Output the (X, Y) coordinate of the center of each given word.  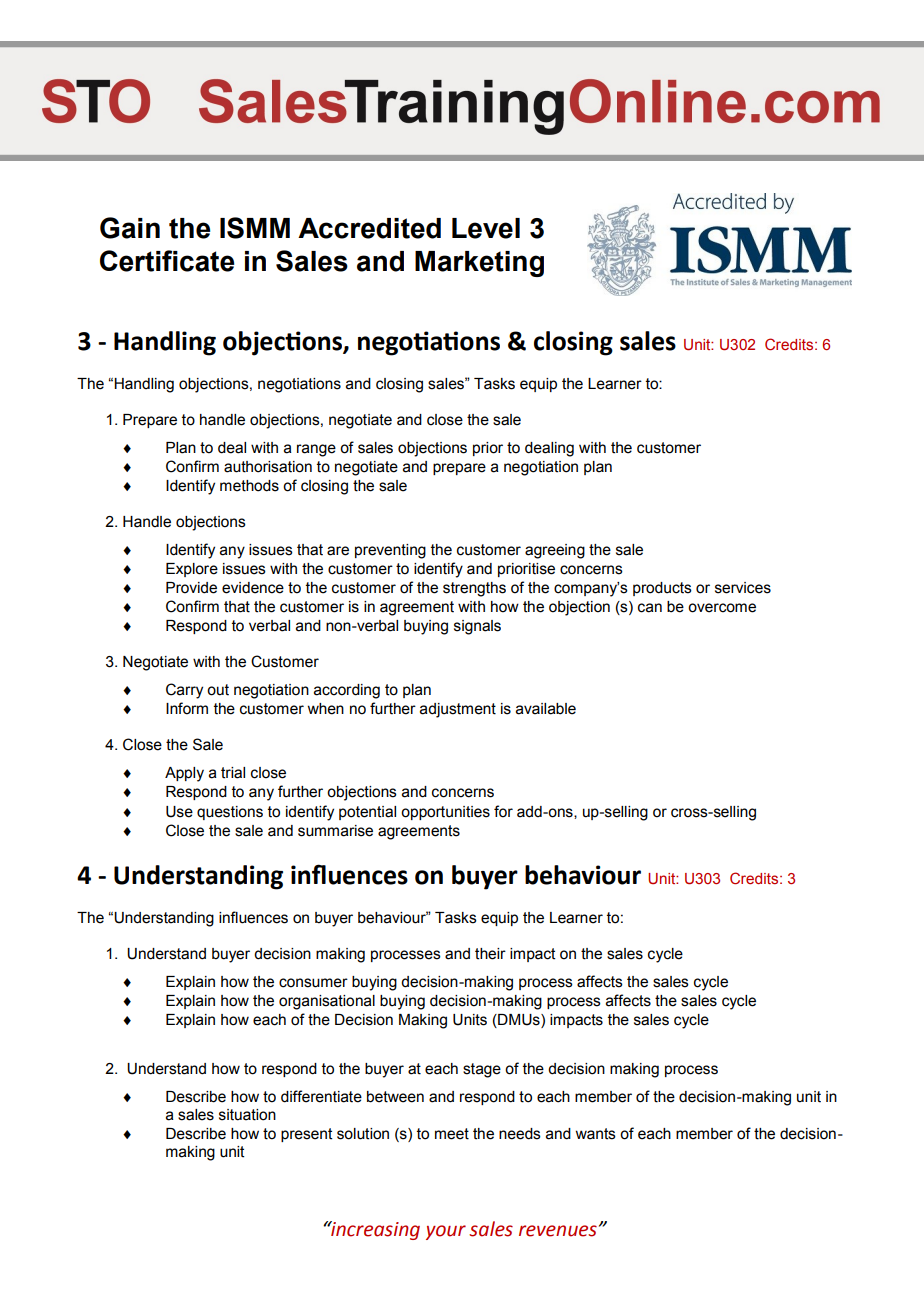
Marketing (479, 264)
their (490, 954)
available (546, 709)
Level (486, 228)
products (662, 589)
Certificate (167, 261)
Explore (192, 570)
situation (247, 1115)
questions (230, 813)
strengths (474, 589)
